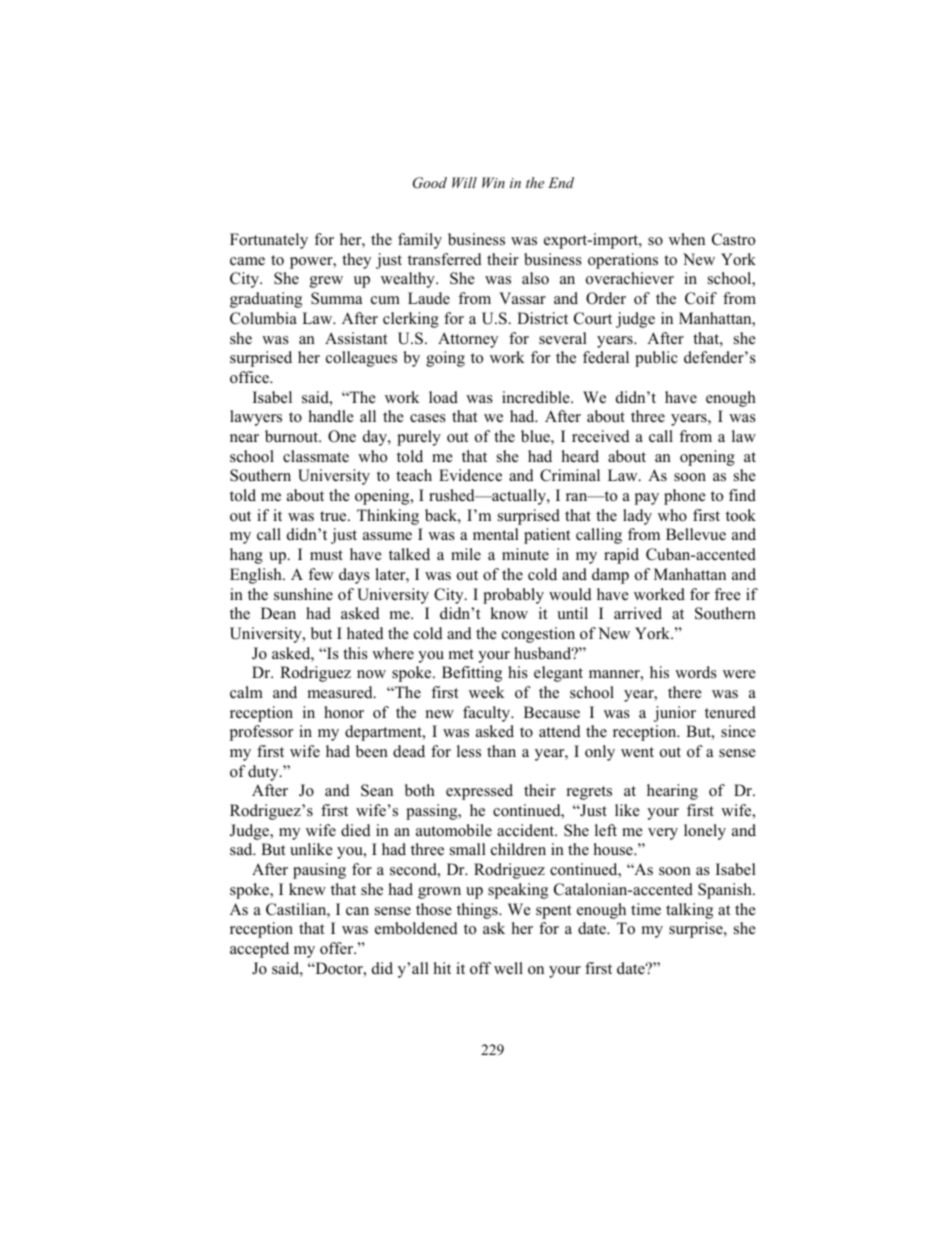 This screenshot has height=1233, width=952. Describe the element at coordinates (672, 792) in the screenshot. I see `hearing` at that location.
